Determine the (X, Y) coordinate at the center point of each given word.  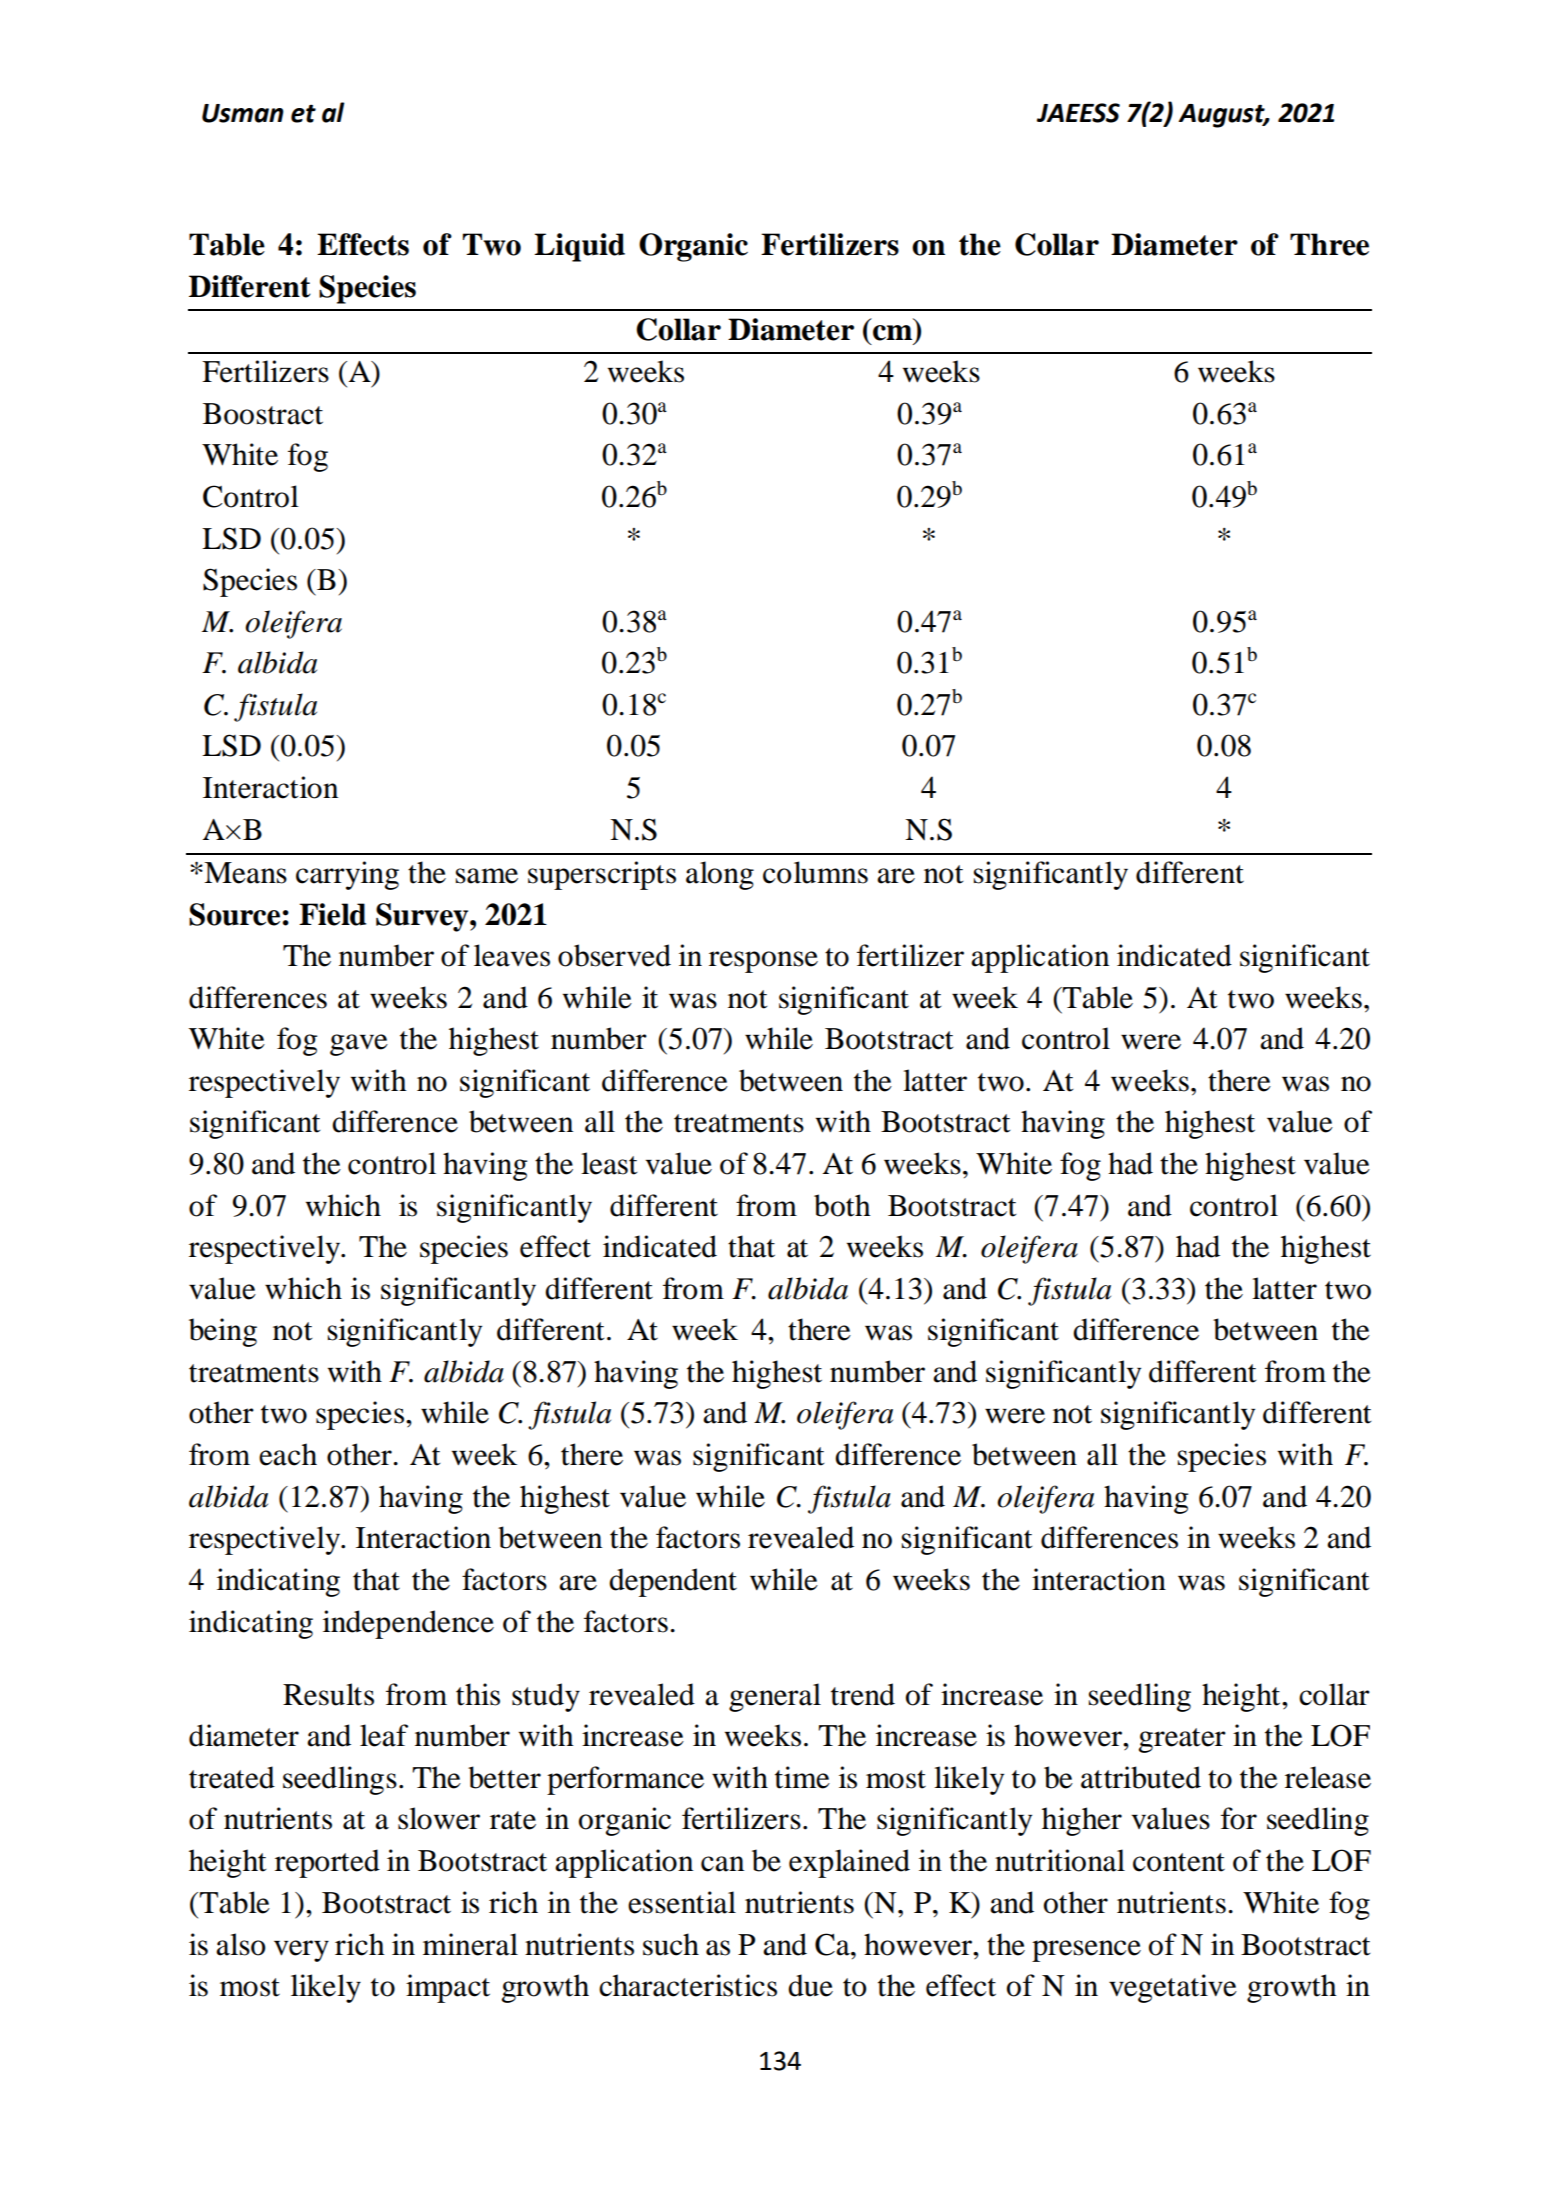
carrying (347, 875)
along (720, 875)
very (301, 1951)
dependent (673, 1582)
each (288, 1454)
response (763, 962)
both (842, 1205)
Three (1329, 244)
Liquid (580, 247)
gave (359, 1045)
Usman (243, 113)
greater (1182, 1740)
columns (815, 872)
